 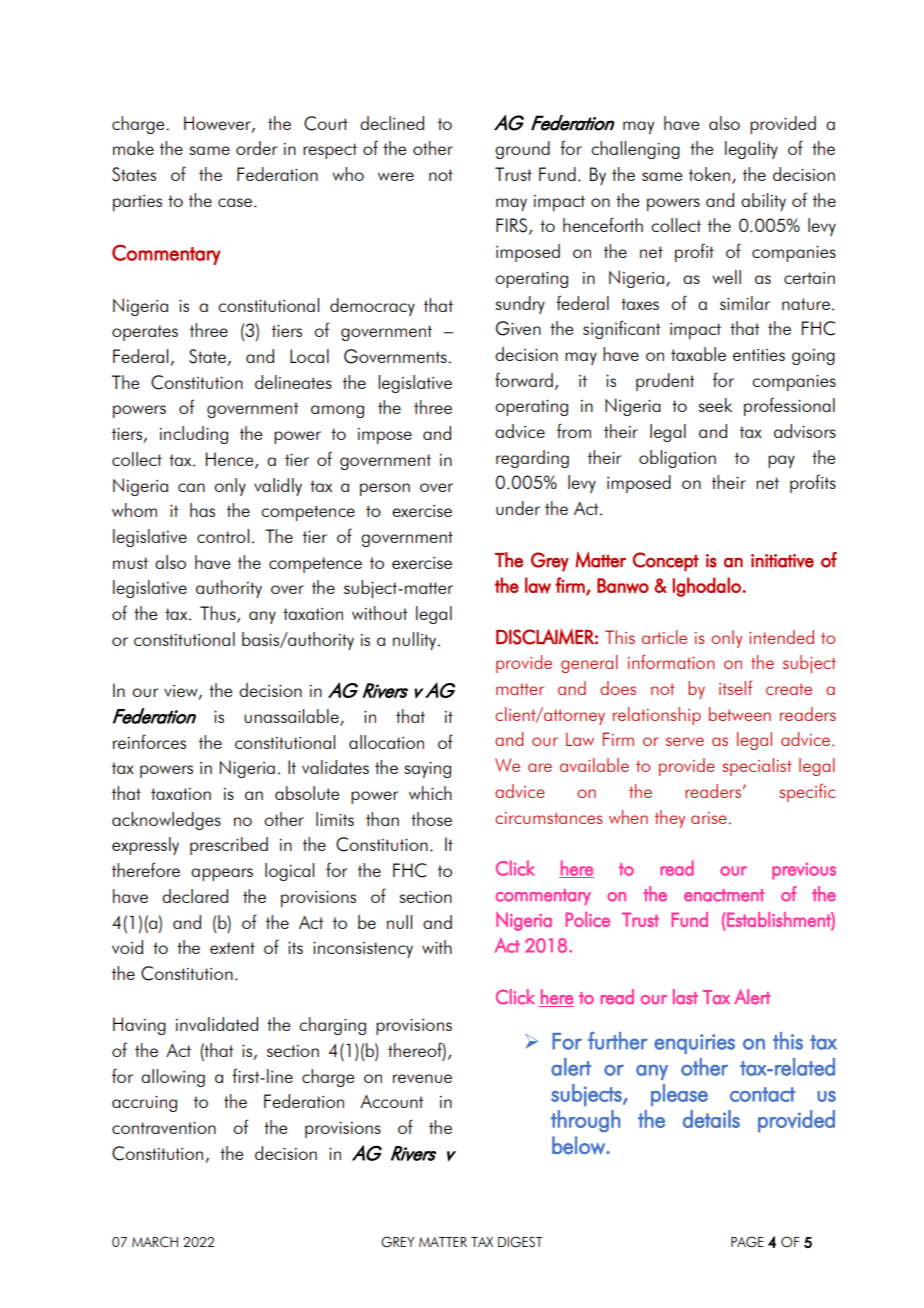 What do you see at coordinates (386, 742) in the document?
I see `allocation` at bounding box center [386, 742].
